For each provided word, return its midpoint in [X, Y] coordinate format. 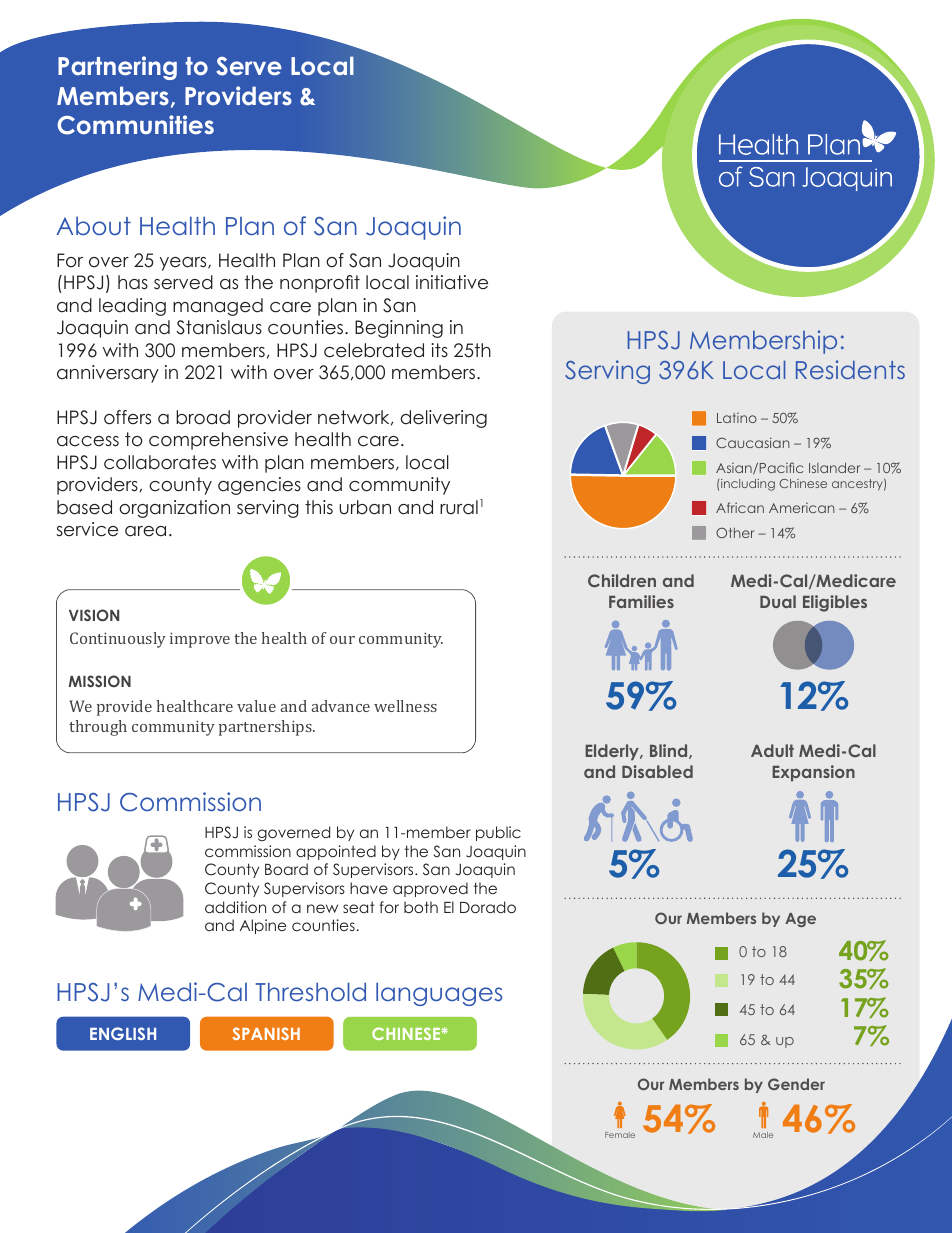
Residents [850, 369]
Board [286, 869]
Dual [778, 601]
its [439, 350]
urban [365, 507]
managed [218, 307]
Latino [737, 418]
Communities [136, 125]
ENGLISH [123, 1033]
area [145, 531]
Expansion [813, 773]
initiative [452, 282]
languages [439, 994]
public [498, 833]
